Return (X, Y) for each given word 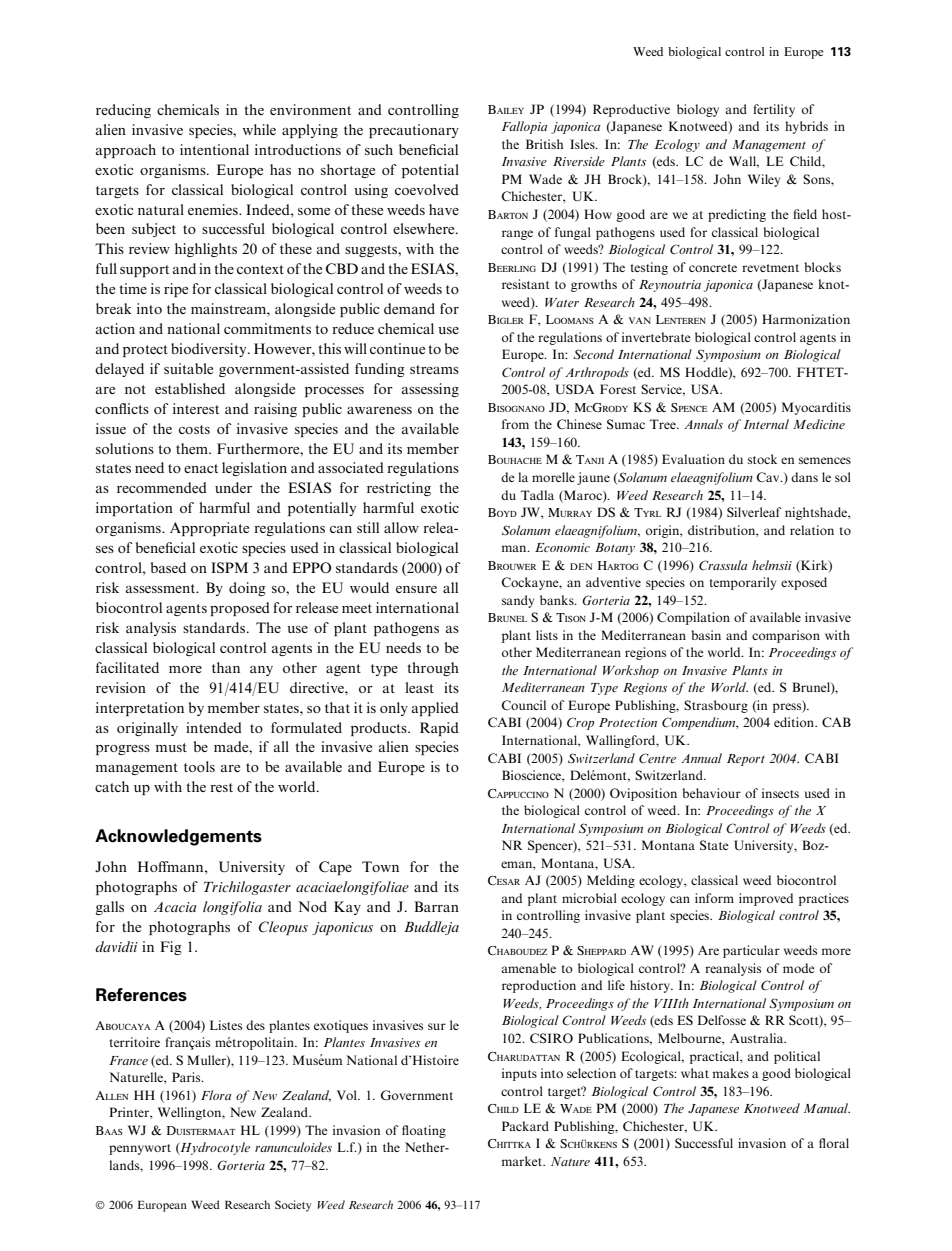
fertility (774, 110)
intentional (214, 149)
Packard (525, 1126)
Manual (827, 1108)
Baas (109, 1130)
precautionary (414, 131)
